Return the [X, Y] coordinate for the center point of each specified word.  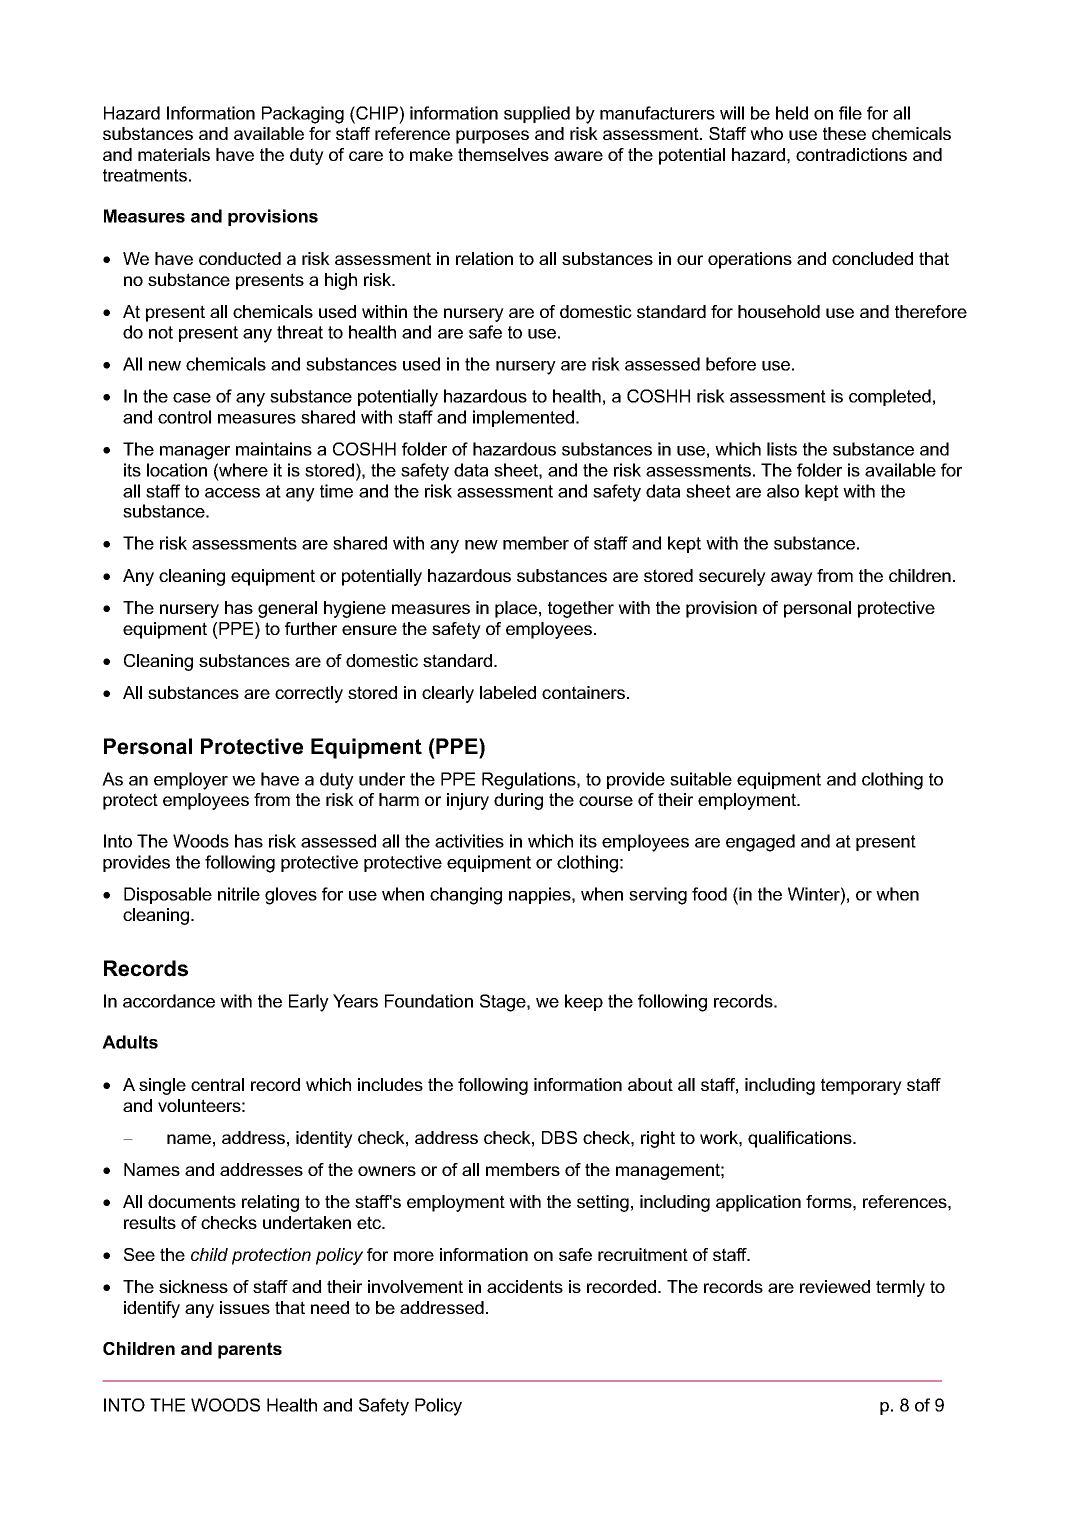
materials [174, 154]
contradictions [851, 154]
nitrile [239, 894]
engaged [760, 843]
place [516, 609]
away [792, 579]
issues [245, 1307]
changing [466, 896]
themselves [503, 154]
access [232, 493]
